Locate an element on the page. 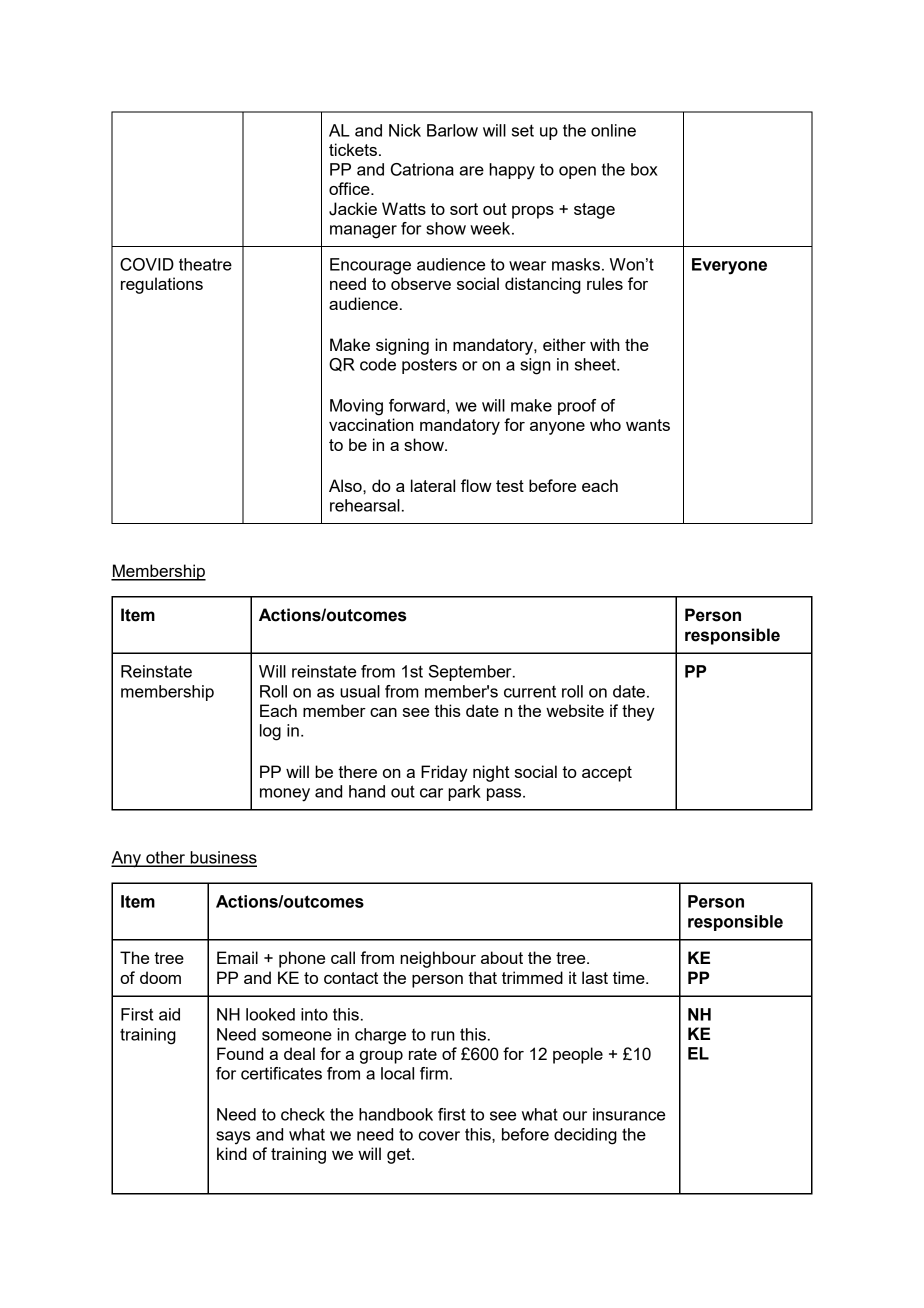  log is located at coordinates (270, 732).
